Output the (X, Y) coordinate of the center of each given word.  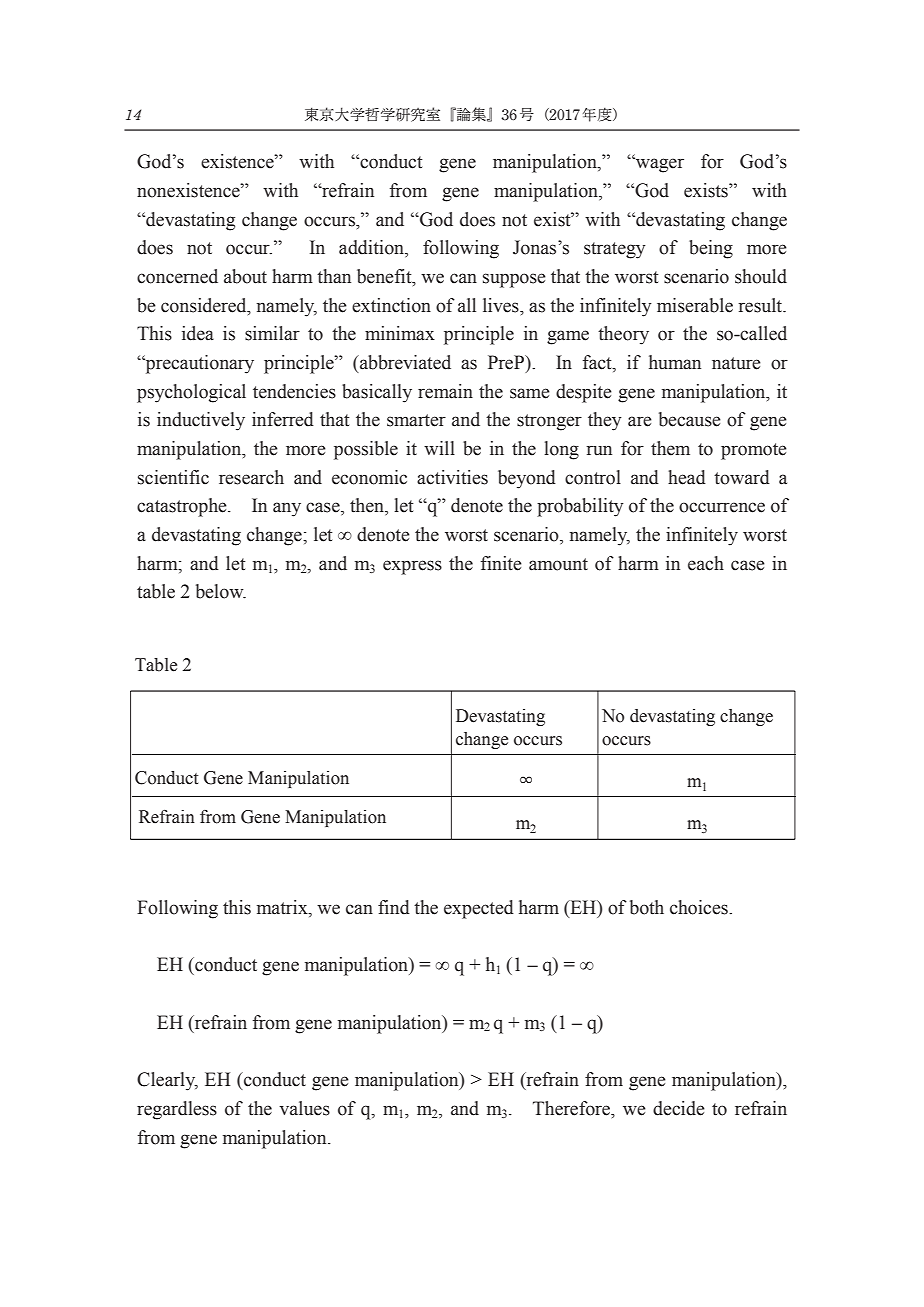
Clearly (167, 1081)
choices (700, 907)
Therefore (572, 1108)
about (245, 276)
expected (479, 909)
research (251, 477)
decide (679, 1108)
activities (452, 477)
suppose (514, 280)
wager (658, 165)
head (687, 477)
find (394, 907)
